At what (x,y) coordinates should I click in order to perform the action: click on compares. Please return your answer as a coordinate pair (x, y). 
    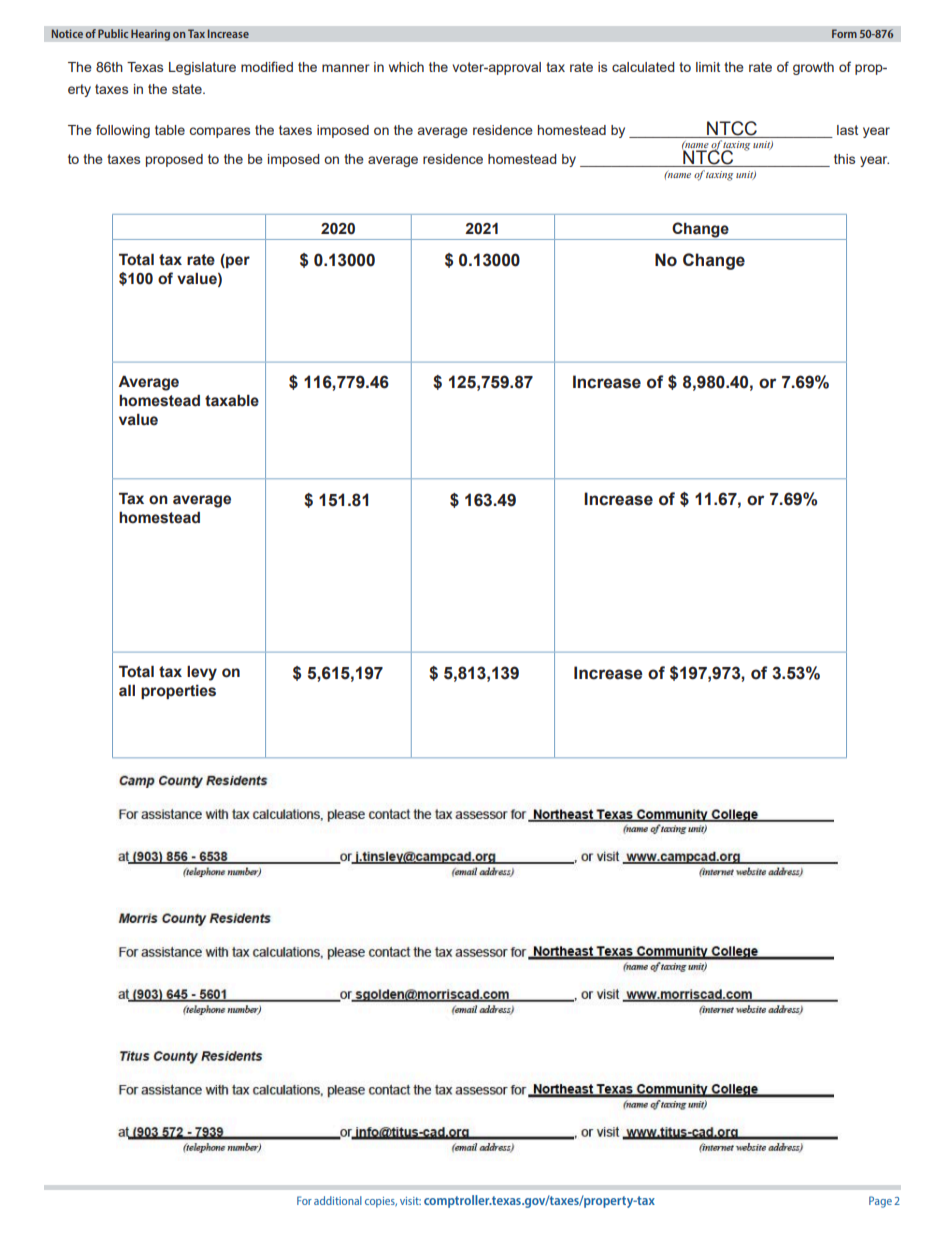
    Looking at the image, I should click on (220, 132).
